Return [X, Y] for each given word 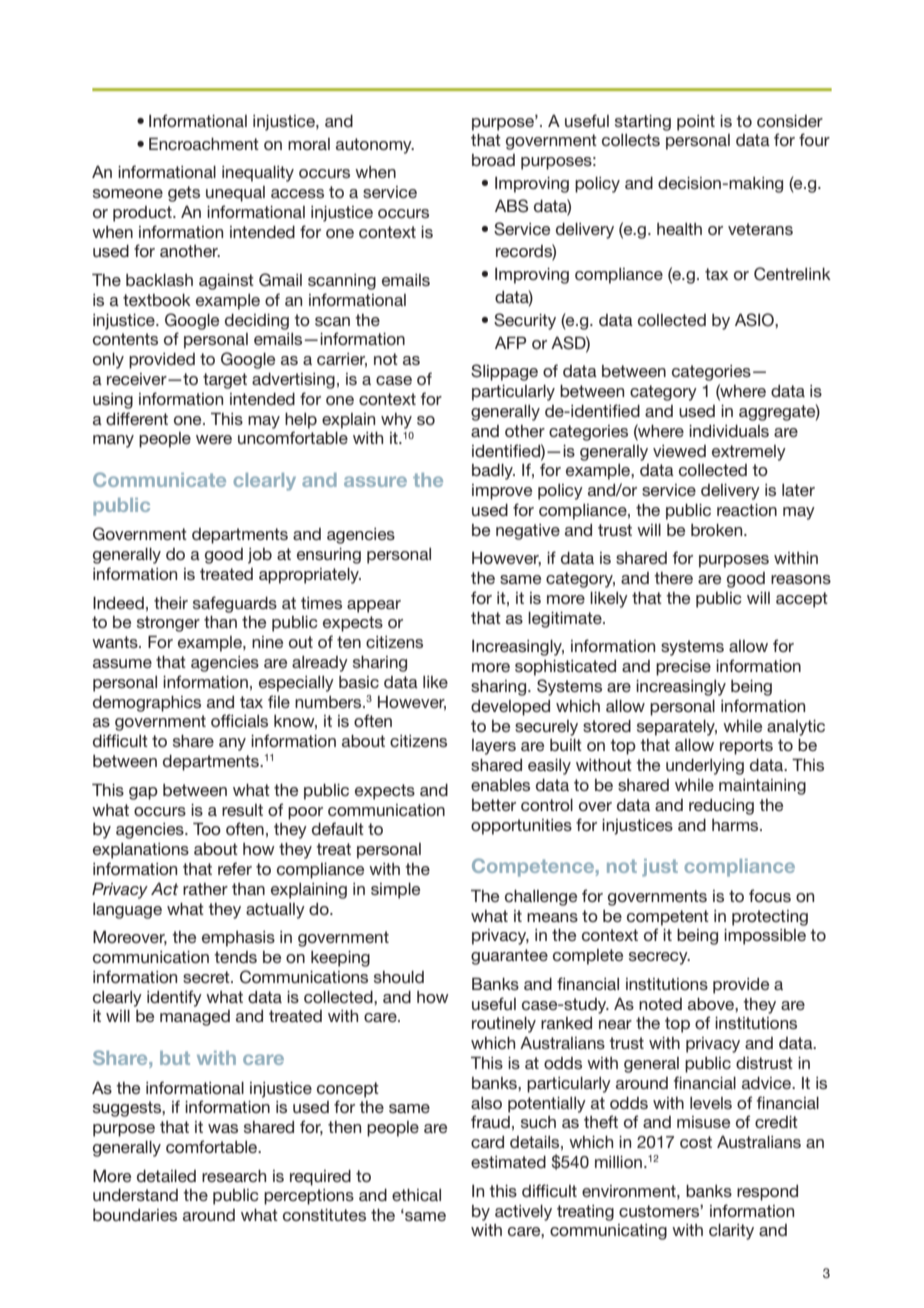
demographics [147, 704]
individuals [729, 431]
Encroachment [204, 143]
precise [683, 668]
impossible [765, 937]
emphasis [238, 939]
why [396, 421]
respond [767, 1193]
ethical [416, 1195]
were [214, 439]
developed [510, 708]
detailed [166, 1176]
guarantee [509, 957]
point [696, 123]
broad [493, 160]
